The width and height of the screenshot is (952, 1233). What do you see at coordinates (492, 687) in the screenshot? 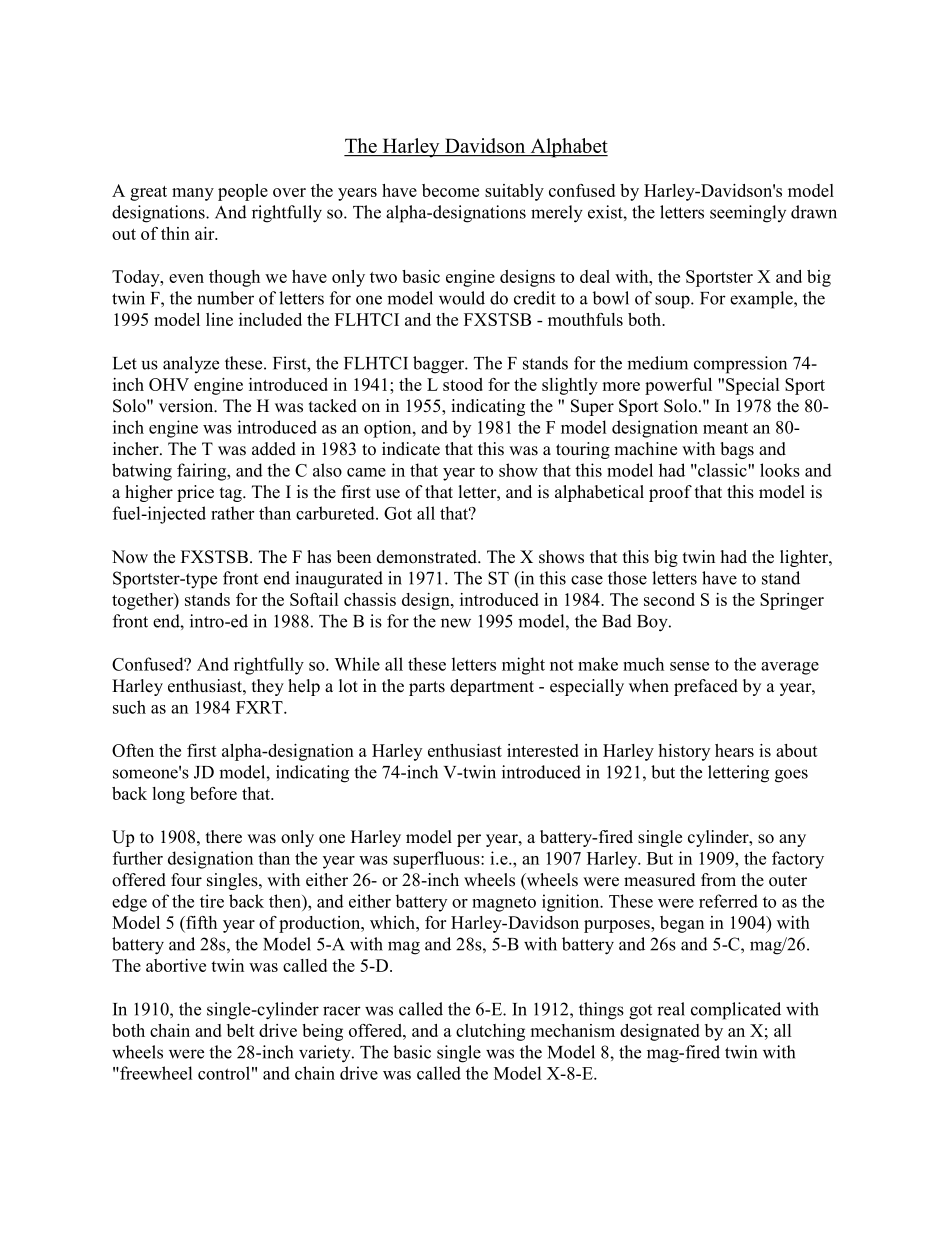
I see `department` at bounding box center [492, 687].
